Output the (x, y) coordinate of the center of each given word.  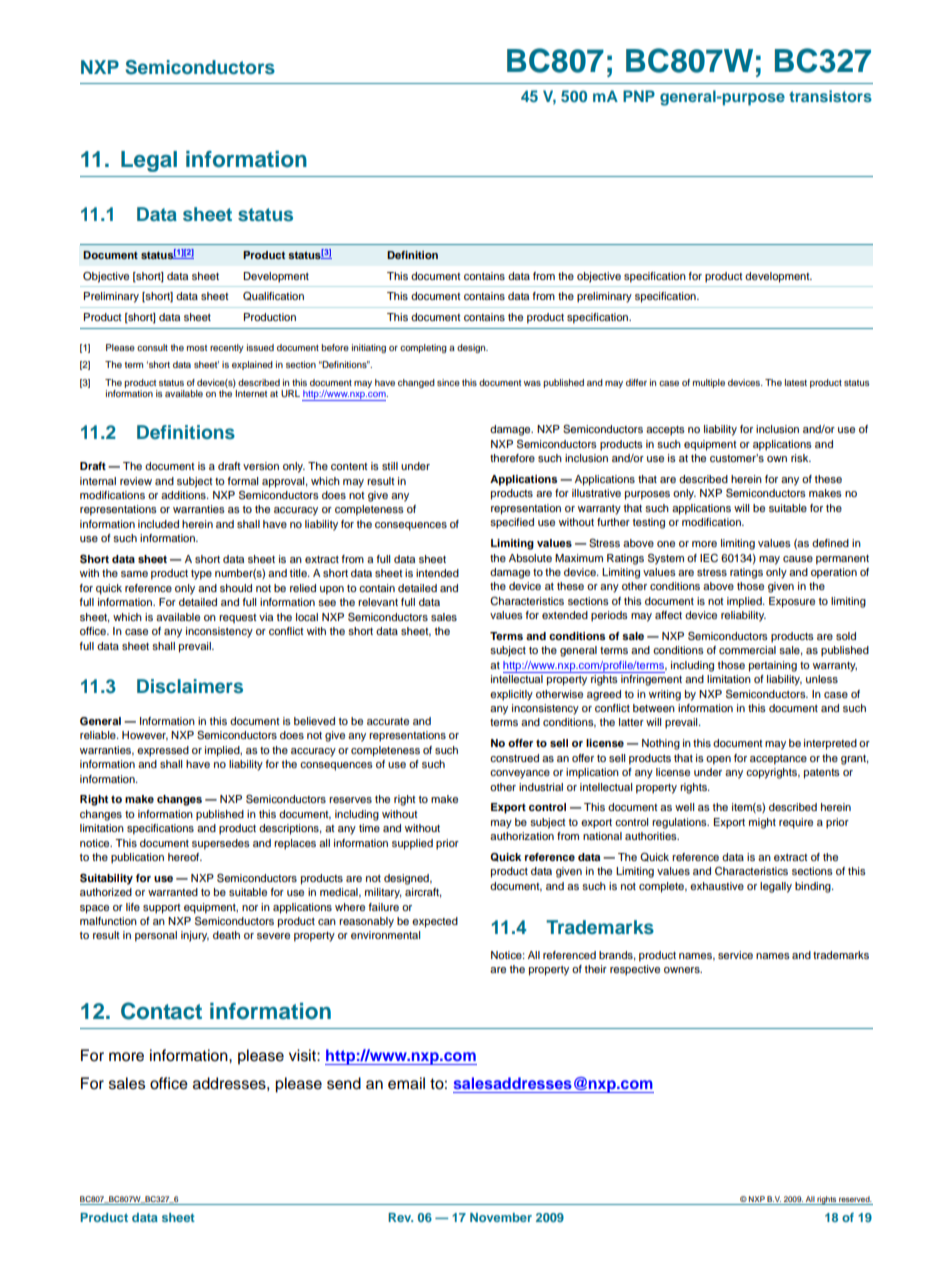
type (201, 575)
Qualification (273, 296)
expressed (163, 751)
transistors (830, 96)
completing (423, 348)
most (197, 348)
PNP (639, 96)
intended (437, 573)
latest (796, 382)
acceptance (778, 760)
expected (435, 922)
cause (798, 559)
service (735, 955)
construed (514, 758)
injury (195, 936)
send (344, 1083)
